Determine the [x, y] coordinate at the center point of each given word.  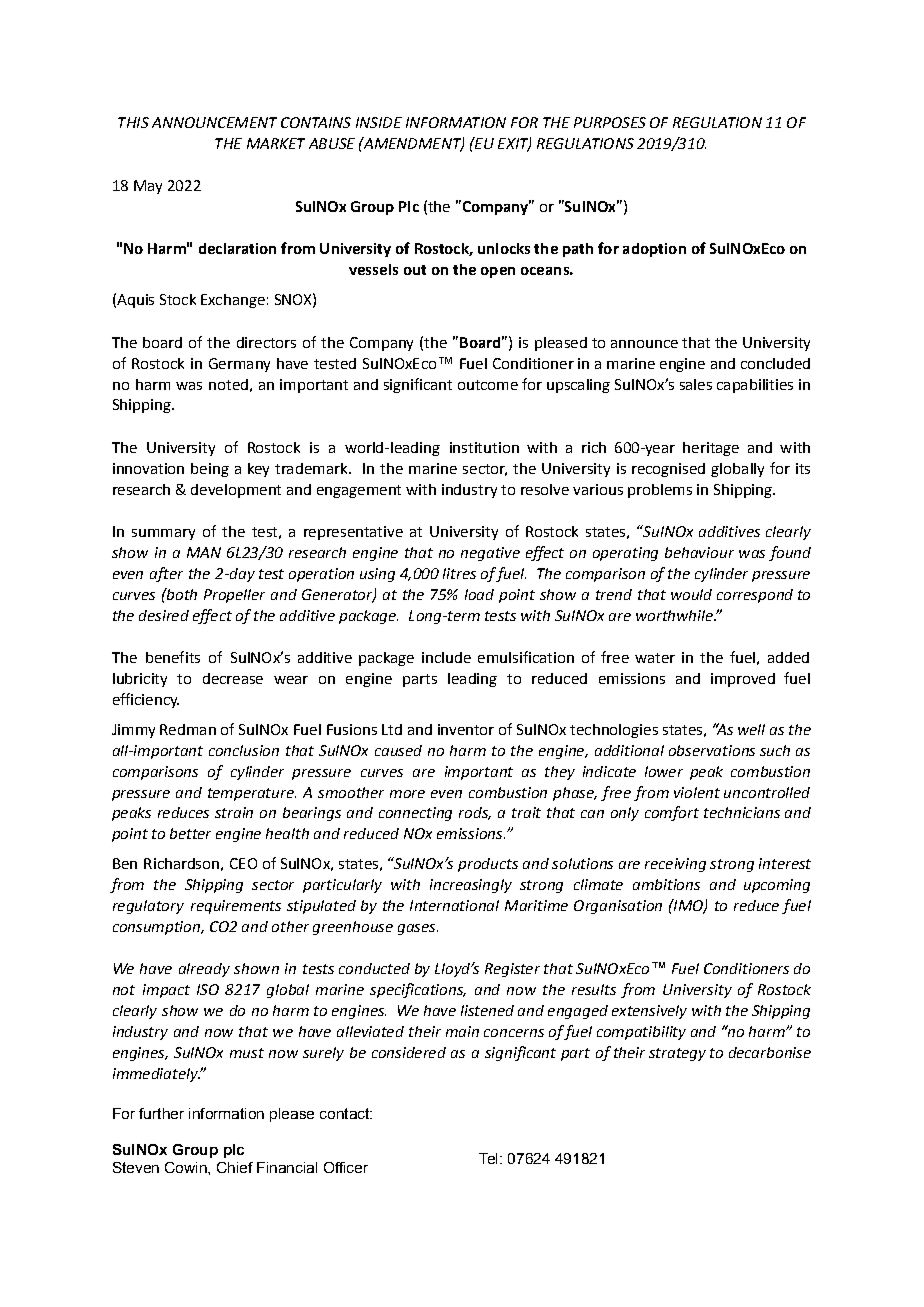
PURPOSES [610, 122]
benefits [173, 657]
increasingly [471, 886]
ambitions [666, 884]
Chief [235, 1167]
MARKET [276, 143]
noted [228, 384]
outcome [488, 385]
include [446, 657]
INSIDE [379, 122]
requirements [236, 907]
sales [696, 384]
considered [409, 1052]
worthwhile [675, 615]
